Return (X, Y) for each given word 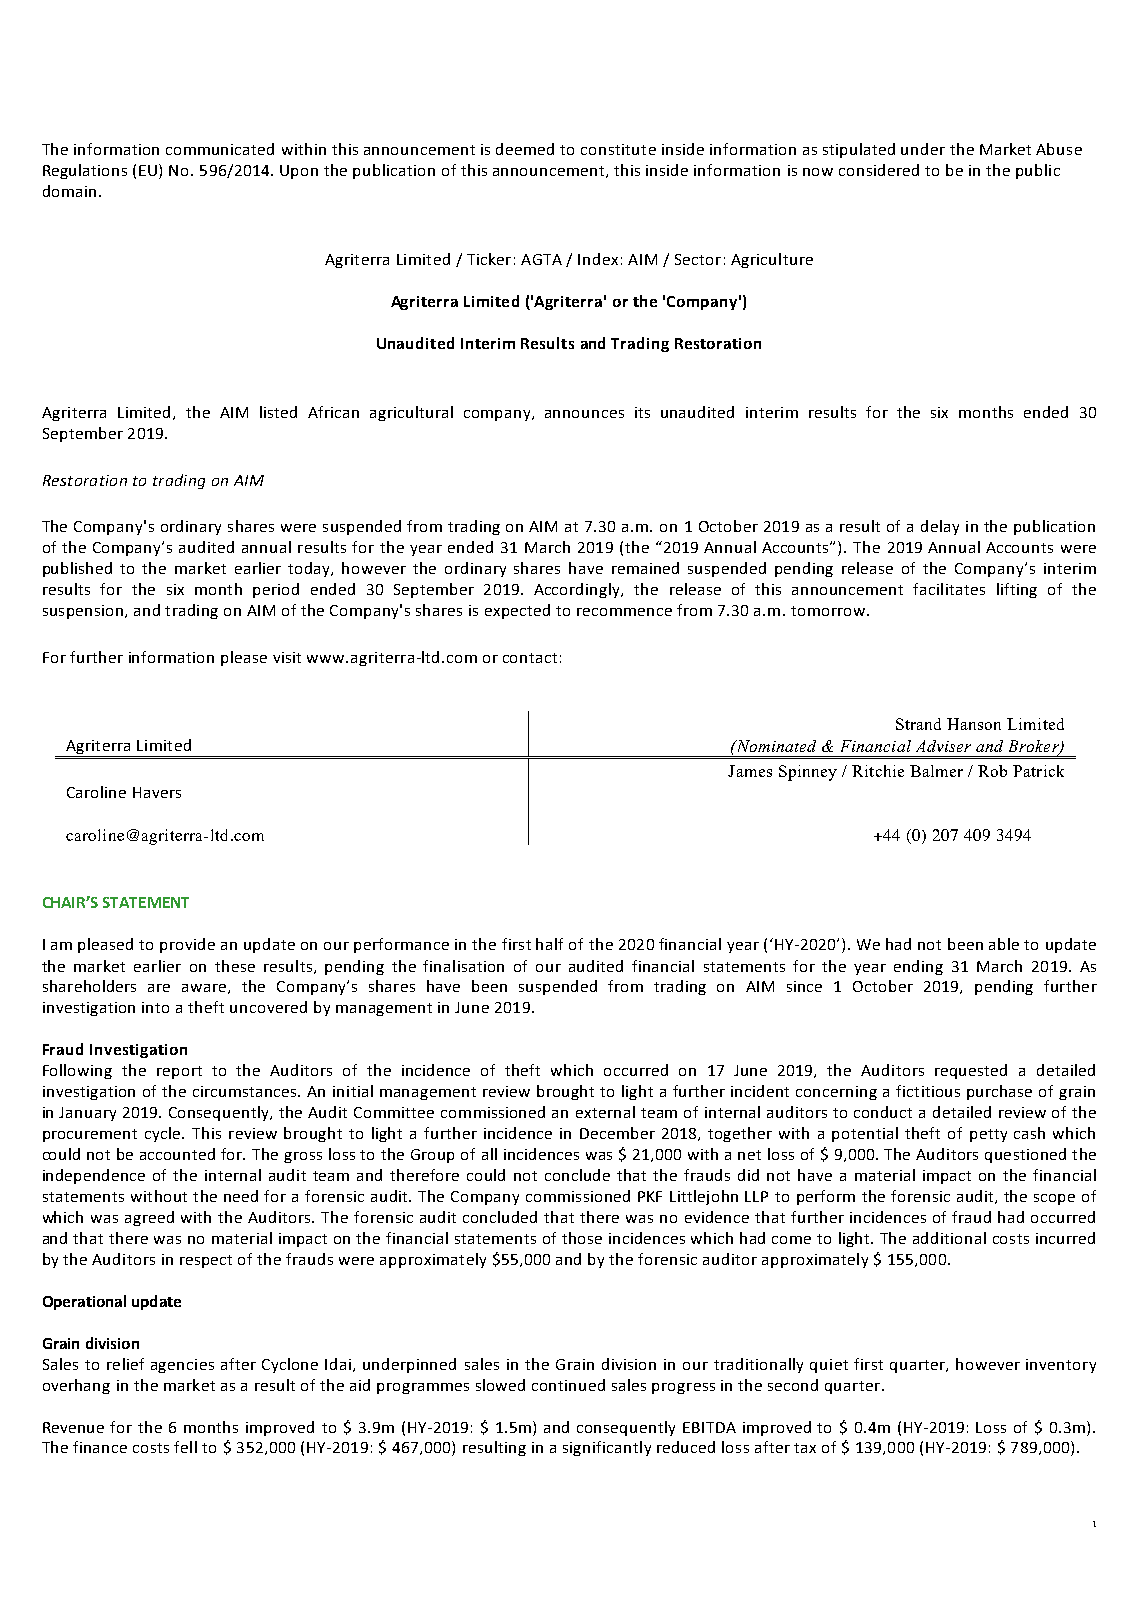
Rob (992, 771)
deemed (525, 149)
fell (185, 1447)
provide (187, 945)
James (750, 771)
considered (879, 170)
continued (568, 1385)
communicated (220, 149)
